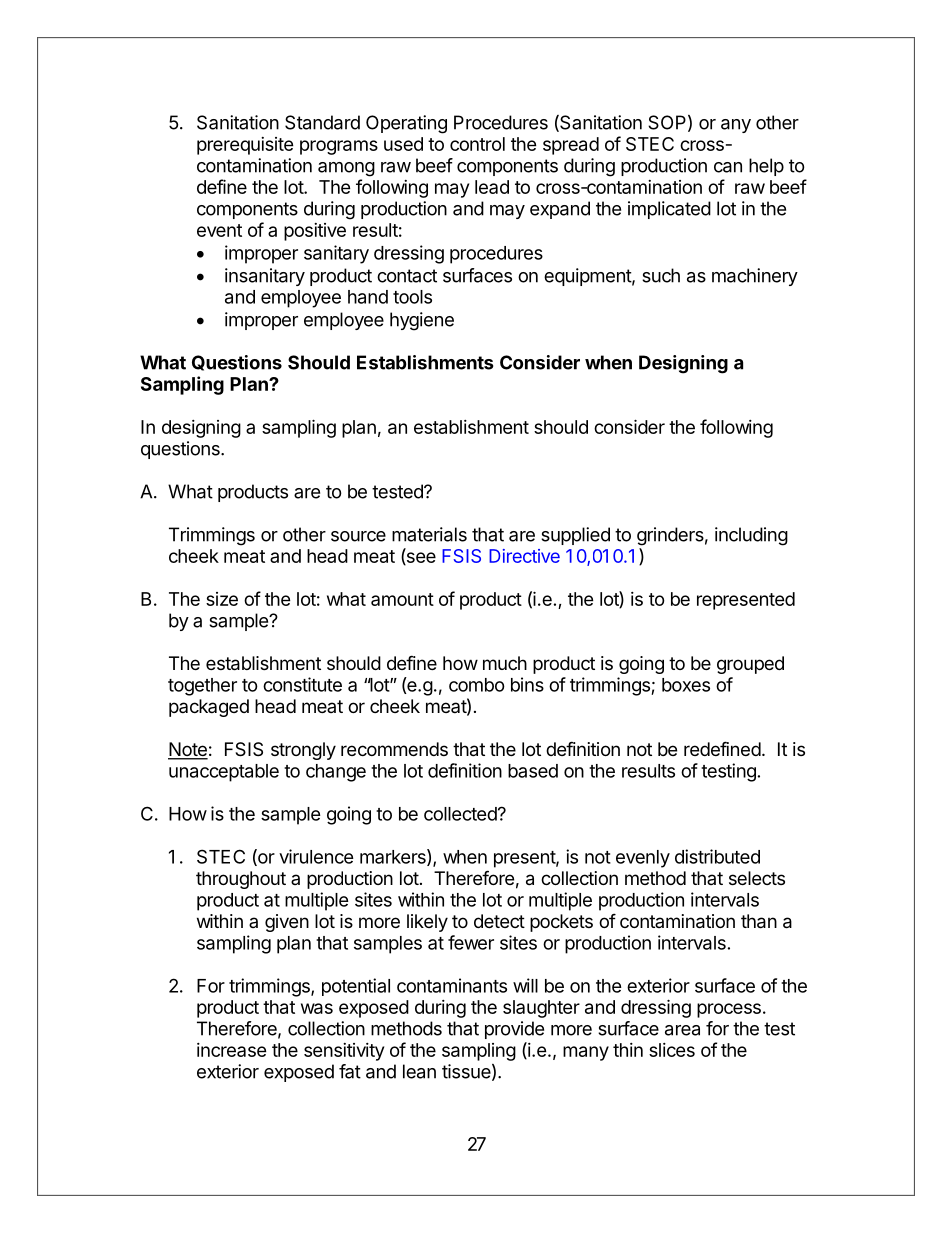 This image has height=1233, width=952. I want to click on can, so click(728, 167).
